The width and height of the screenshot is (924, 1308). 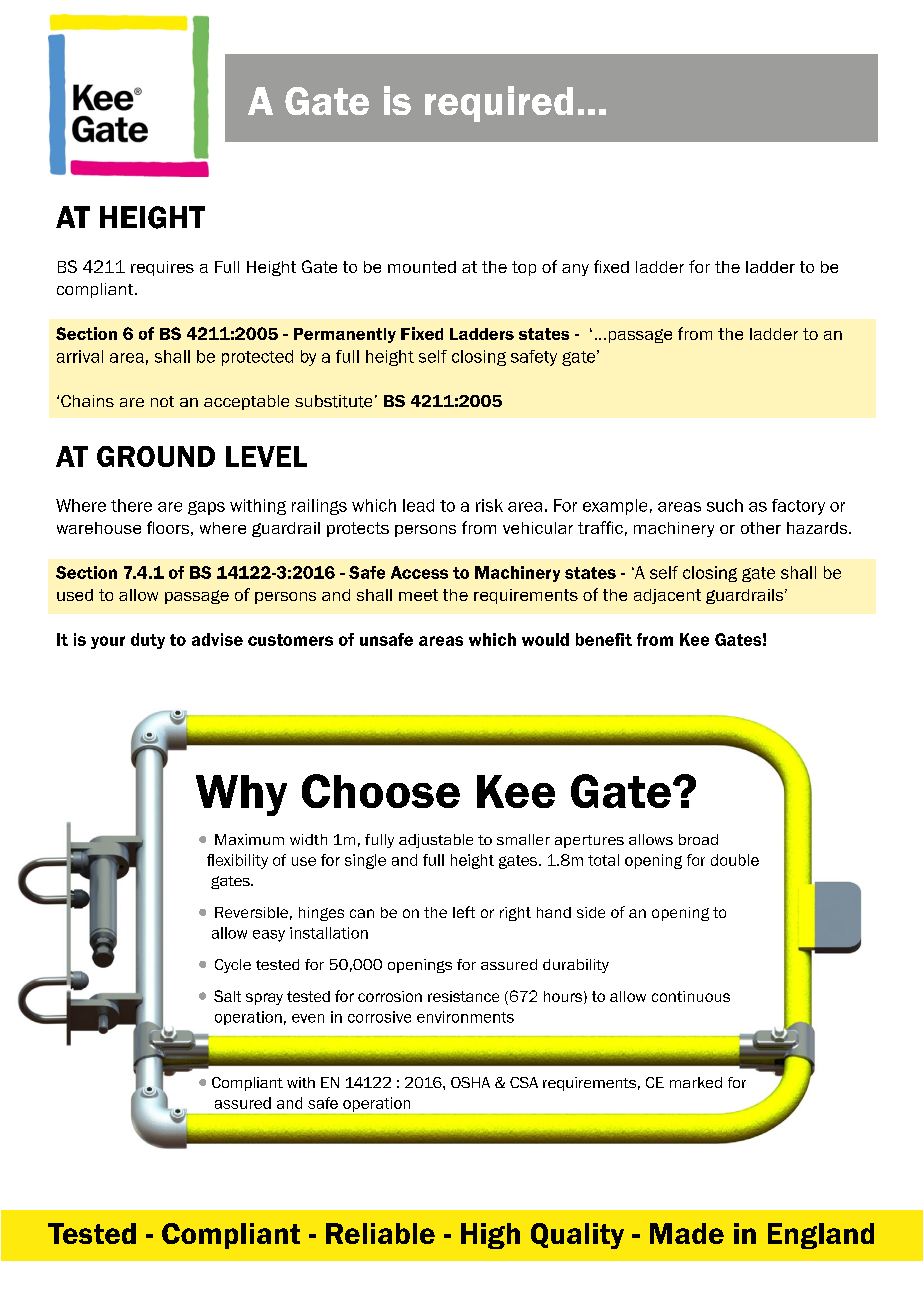 I want to click on Reliable, so click(x=380, y=1233).
